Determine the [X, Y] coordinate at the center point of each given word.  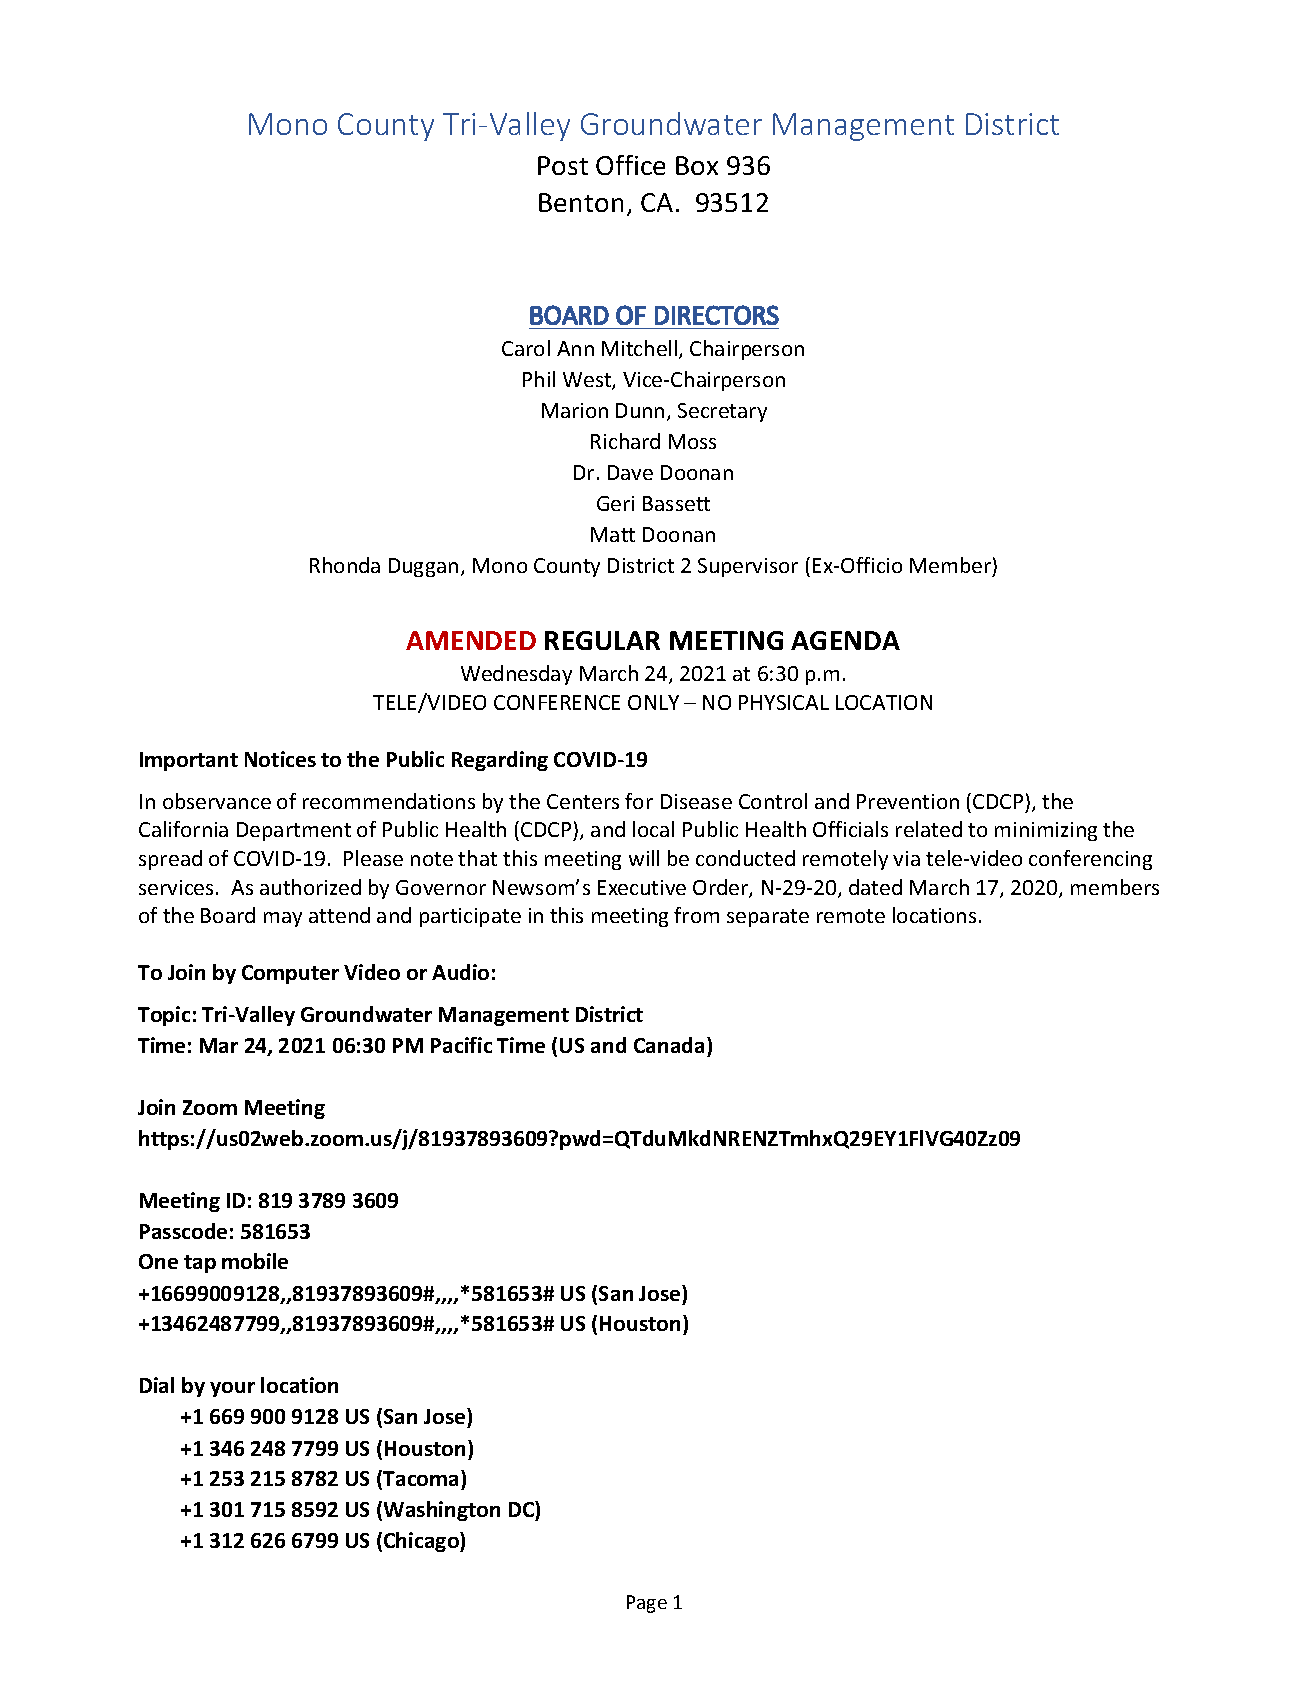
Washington [442, 1511]
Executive [642, 887]
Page [647, 1604]
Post [563, 165]
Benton [581, 202]
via [906, 858]
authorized [310, 887]
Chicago [422, 1542]
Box [697, 165]
